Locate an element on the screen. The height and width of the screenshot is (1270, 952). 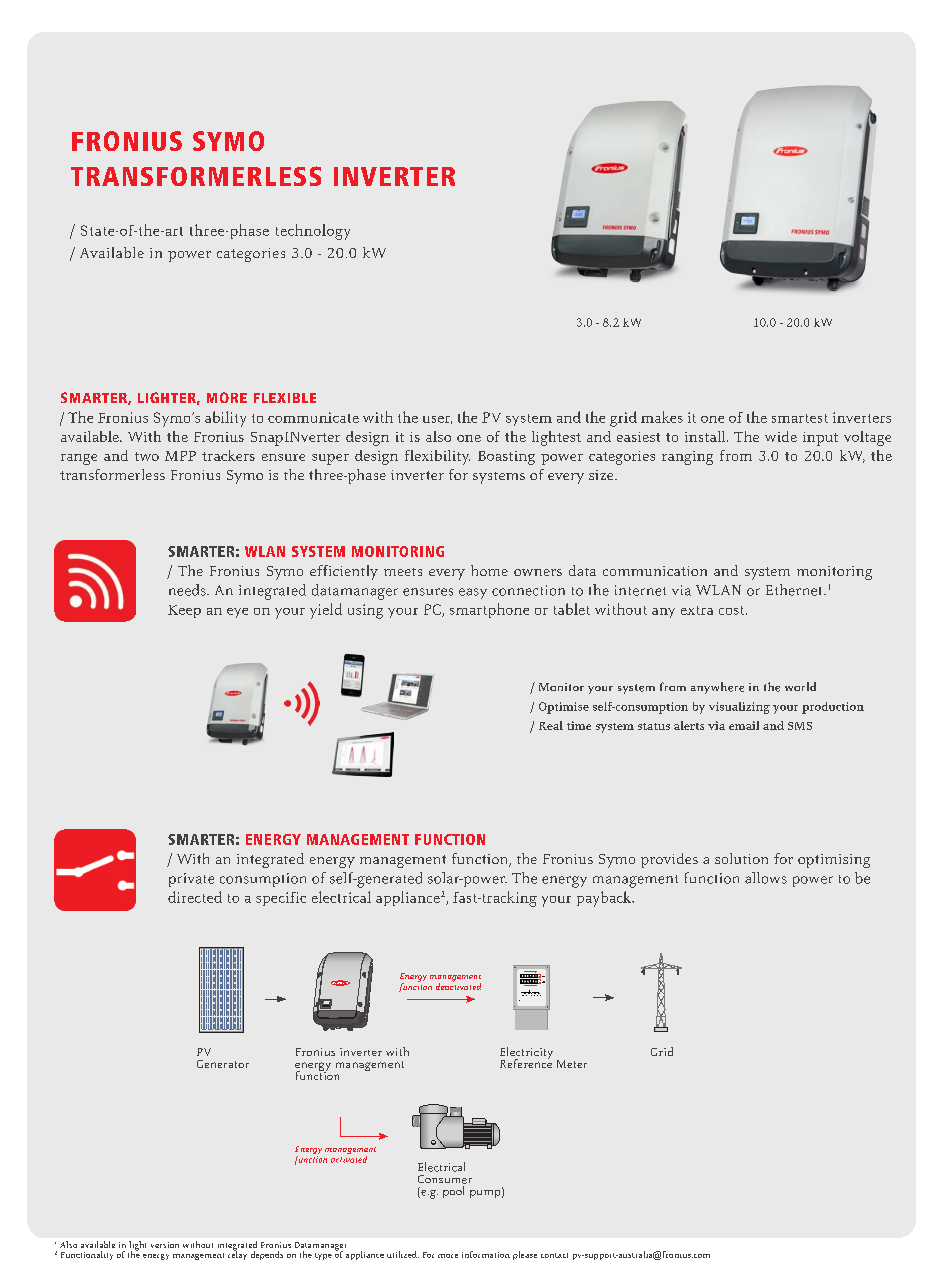
contact is located at coordinates (554, 1255).
